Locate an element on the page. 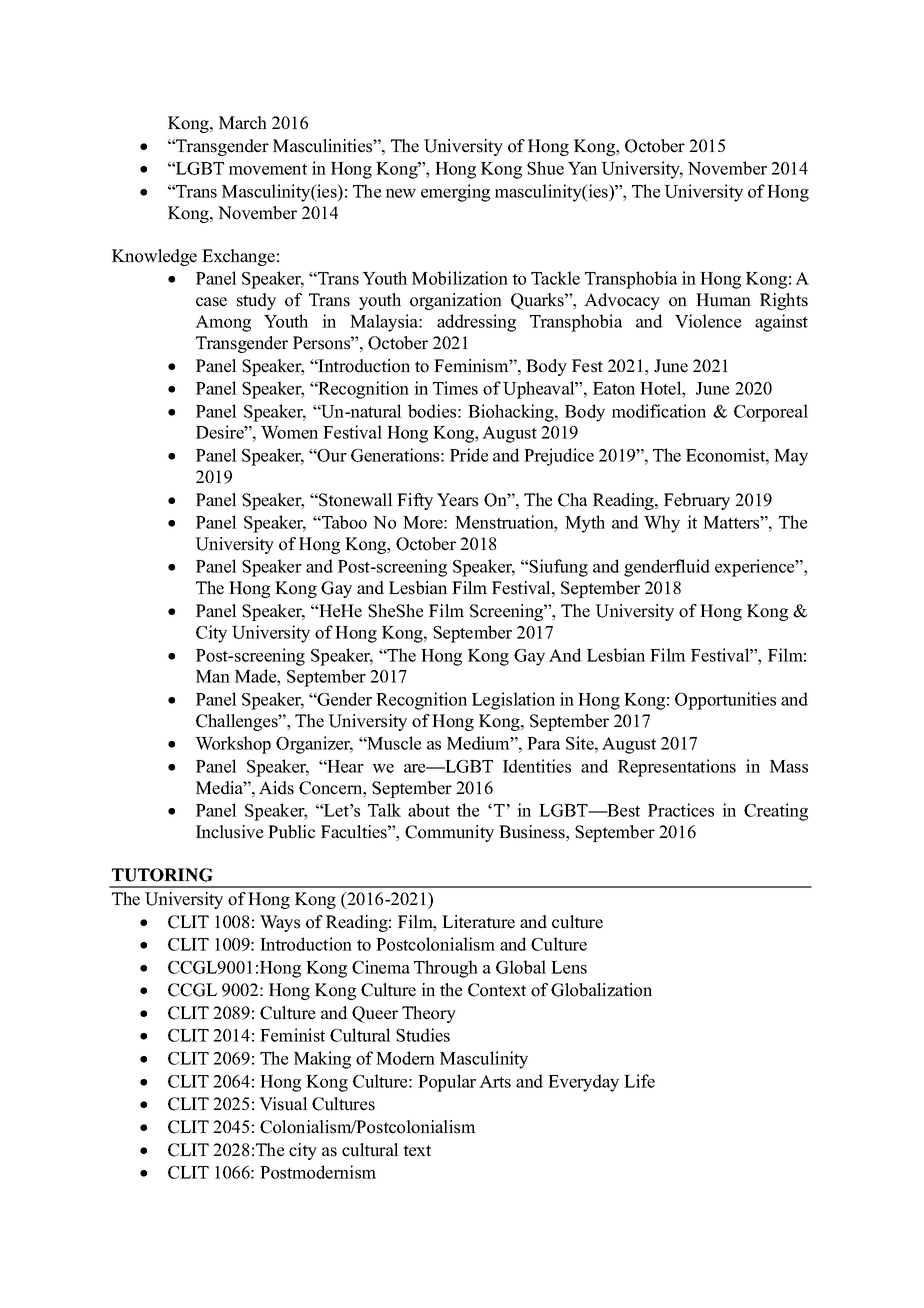  Times is located at coordinates (455, 388).
